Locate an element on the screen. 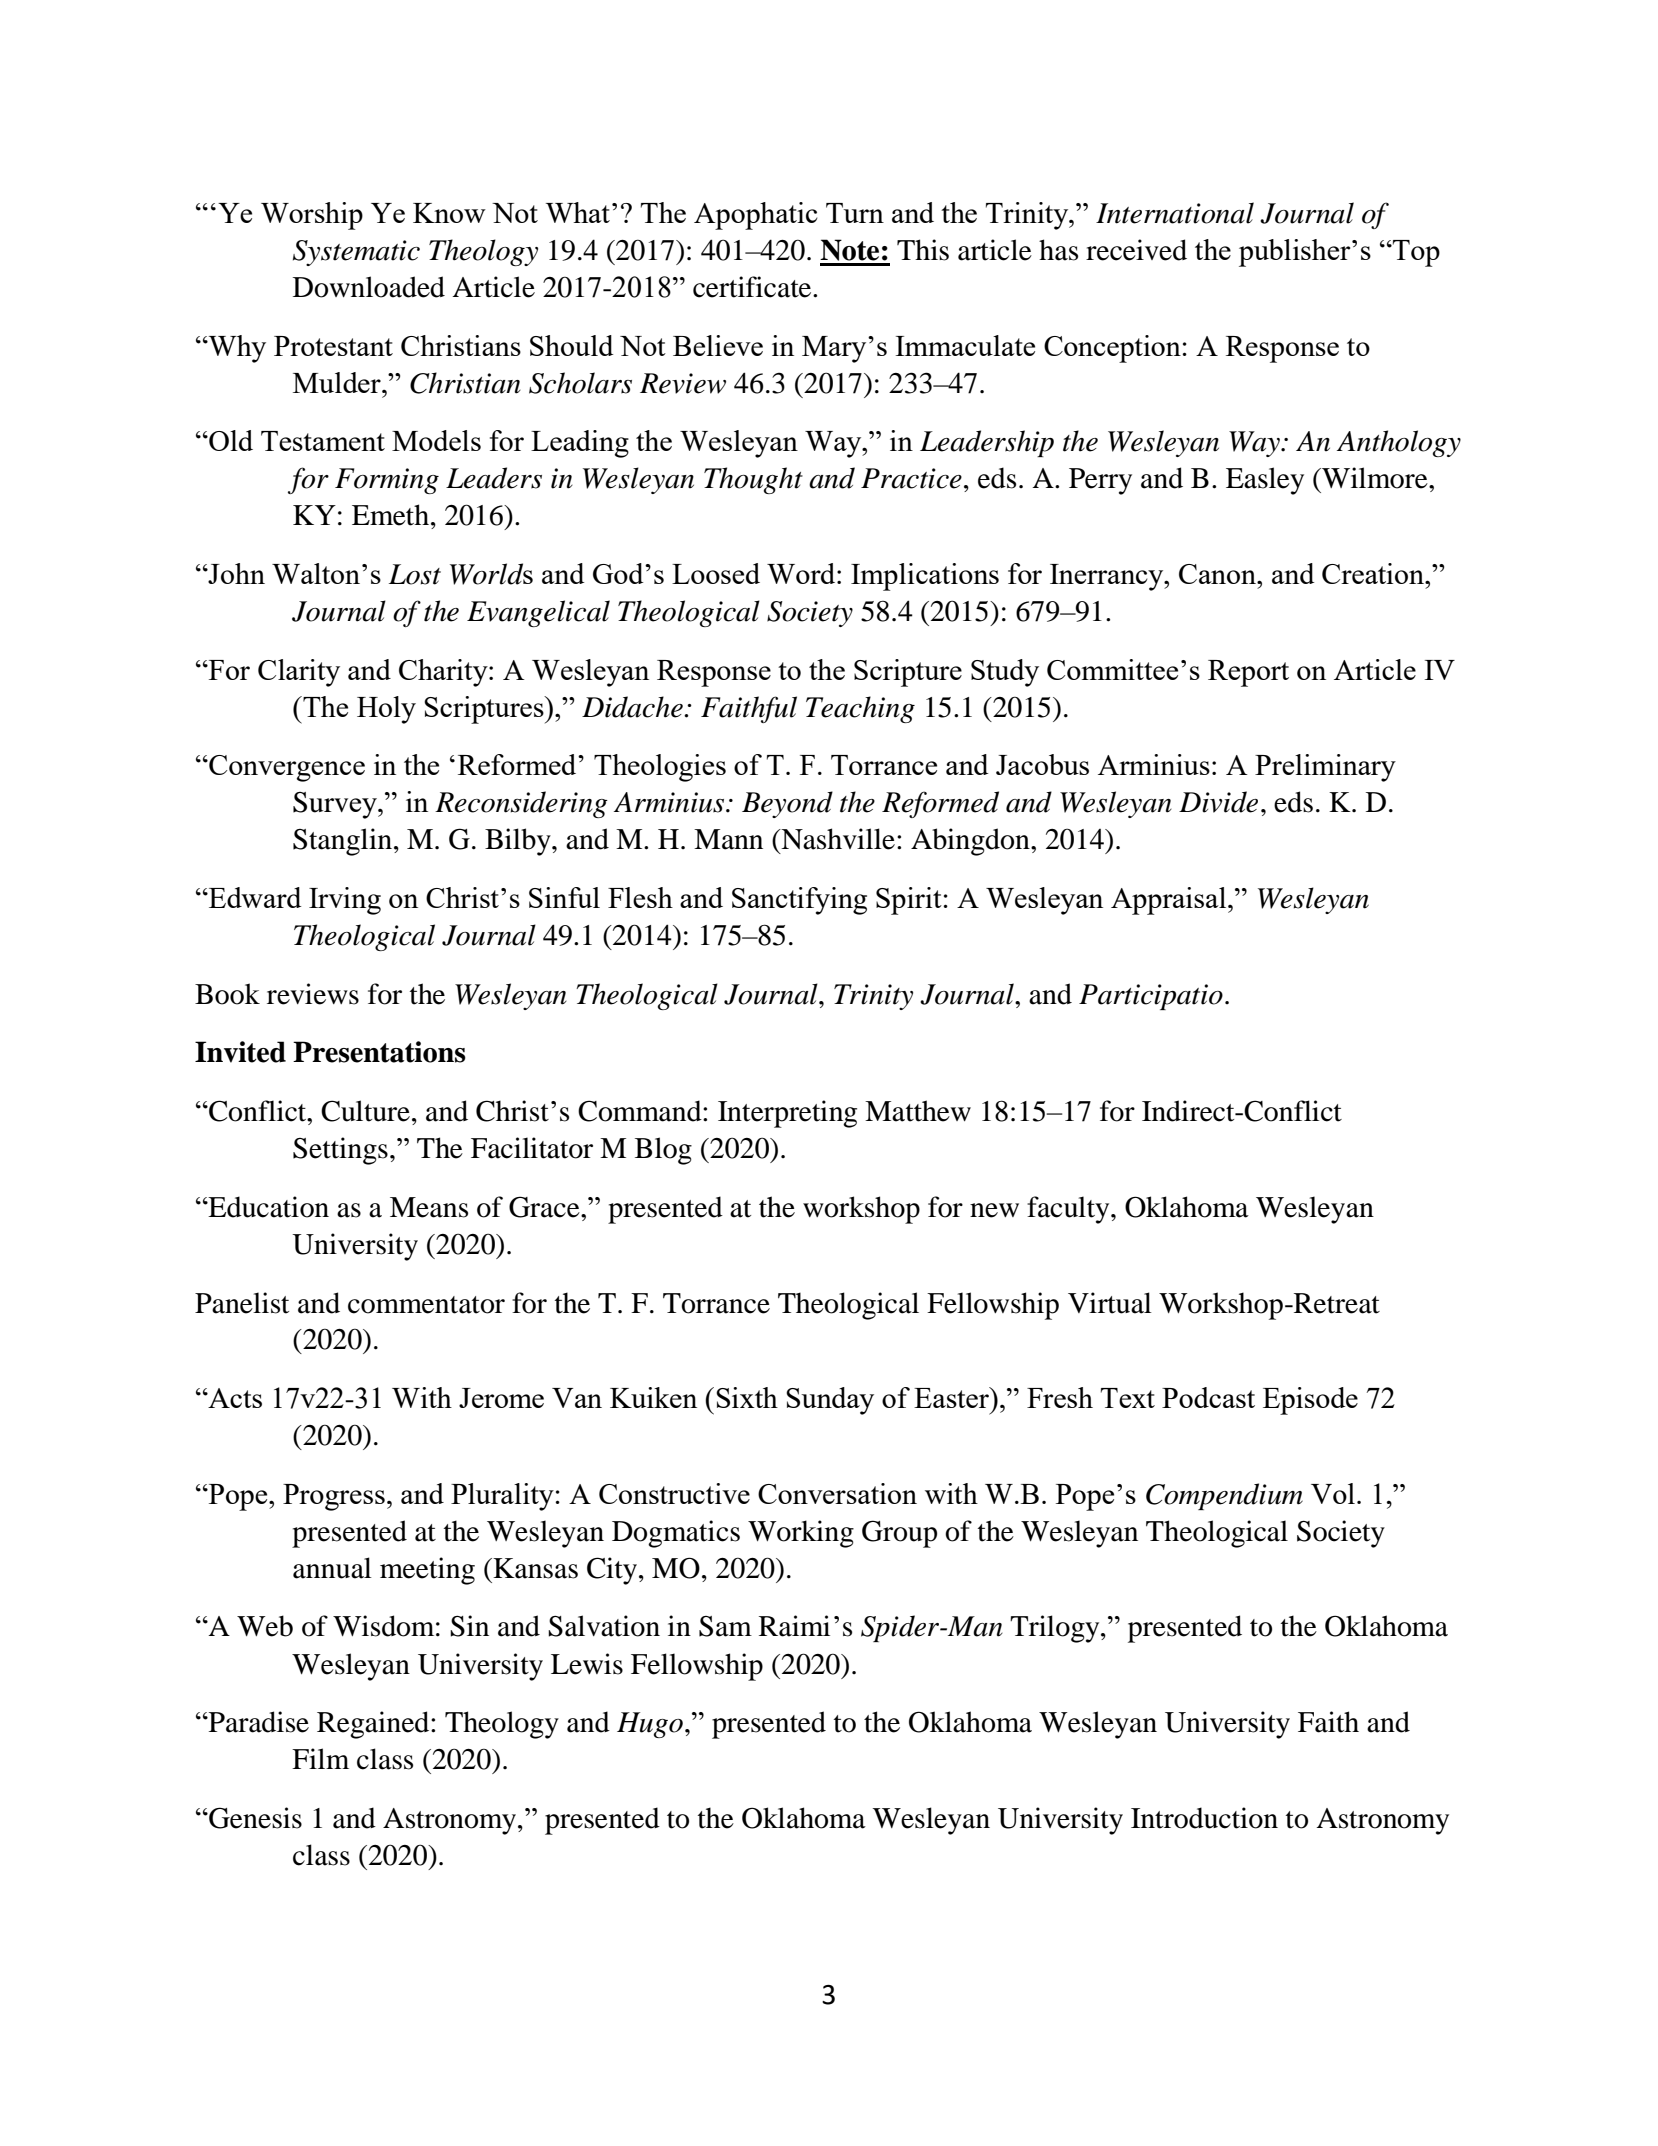 The height and width of the screenshot is (2146, 1658). new is located at coordinates (994, 1210).
